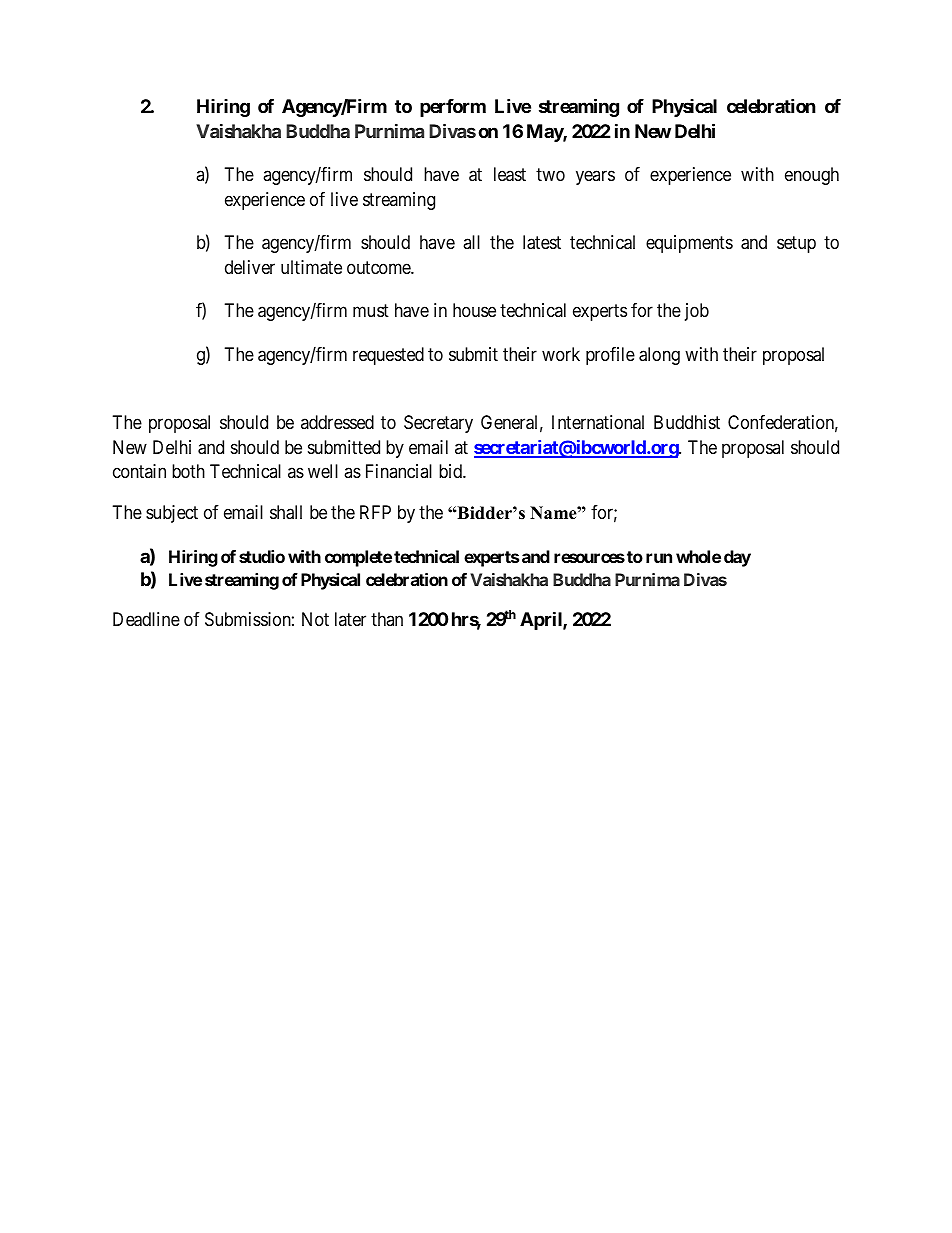 This page has width=952, height=1233. Describe the element at coordinates (659, 356) in the page. I see `along` at that location.
